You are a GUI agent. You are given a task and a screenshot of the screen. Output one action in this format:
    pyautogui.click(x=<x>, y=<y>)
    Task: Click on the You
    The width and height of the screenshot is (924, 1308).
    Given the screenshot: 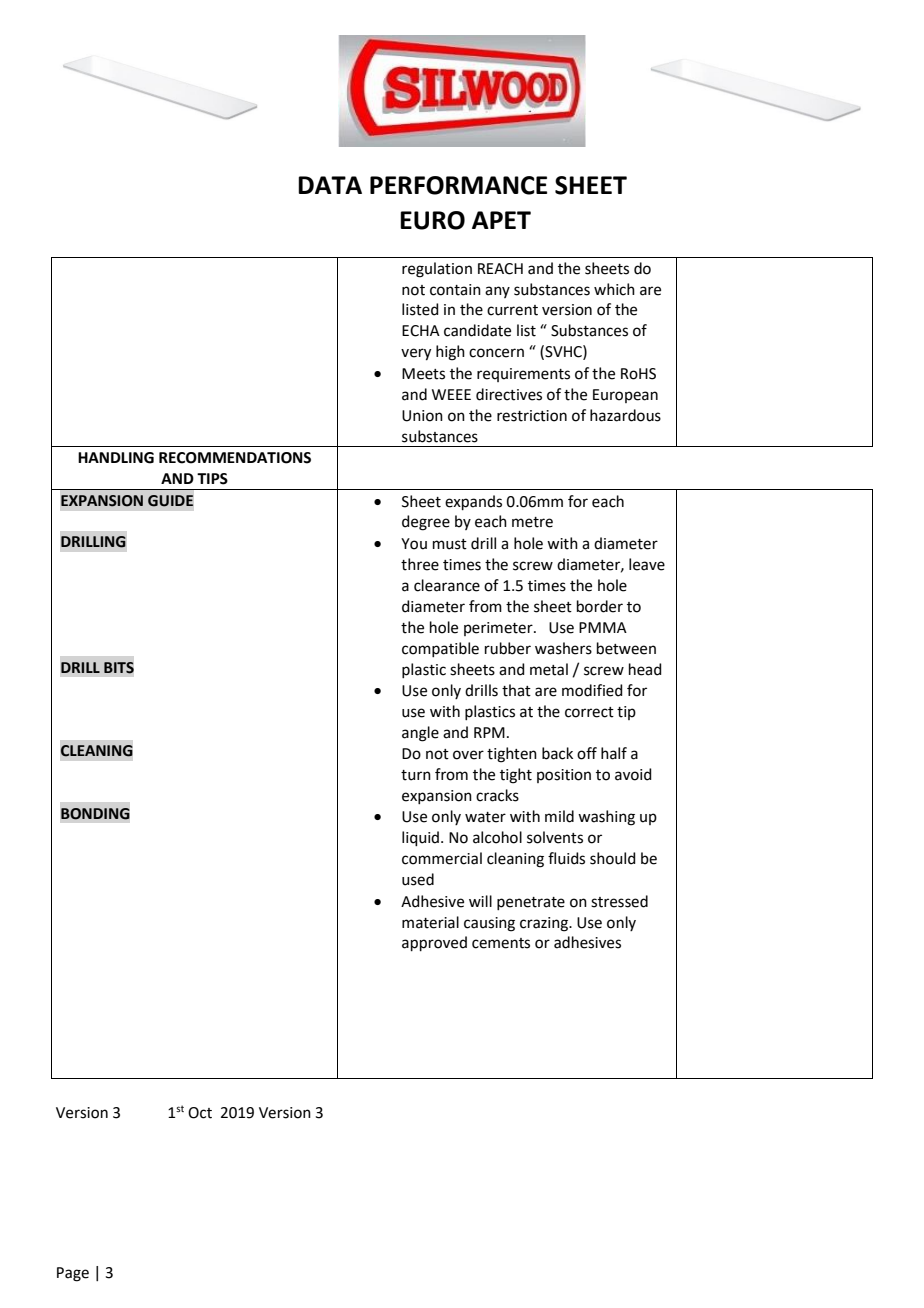 What is the action you would take?
    pyautogui.click(x=414, y=544)
